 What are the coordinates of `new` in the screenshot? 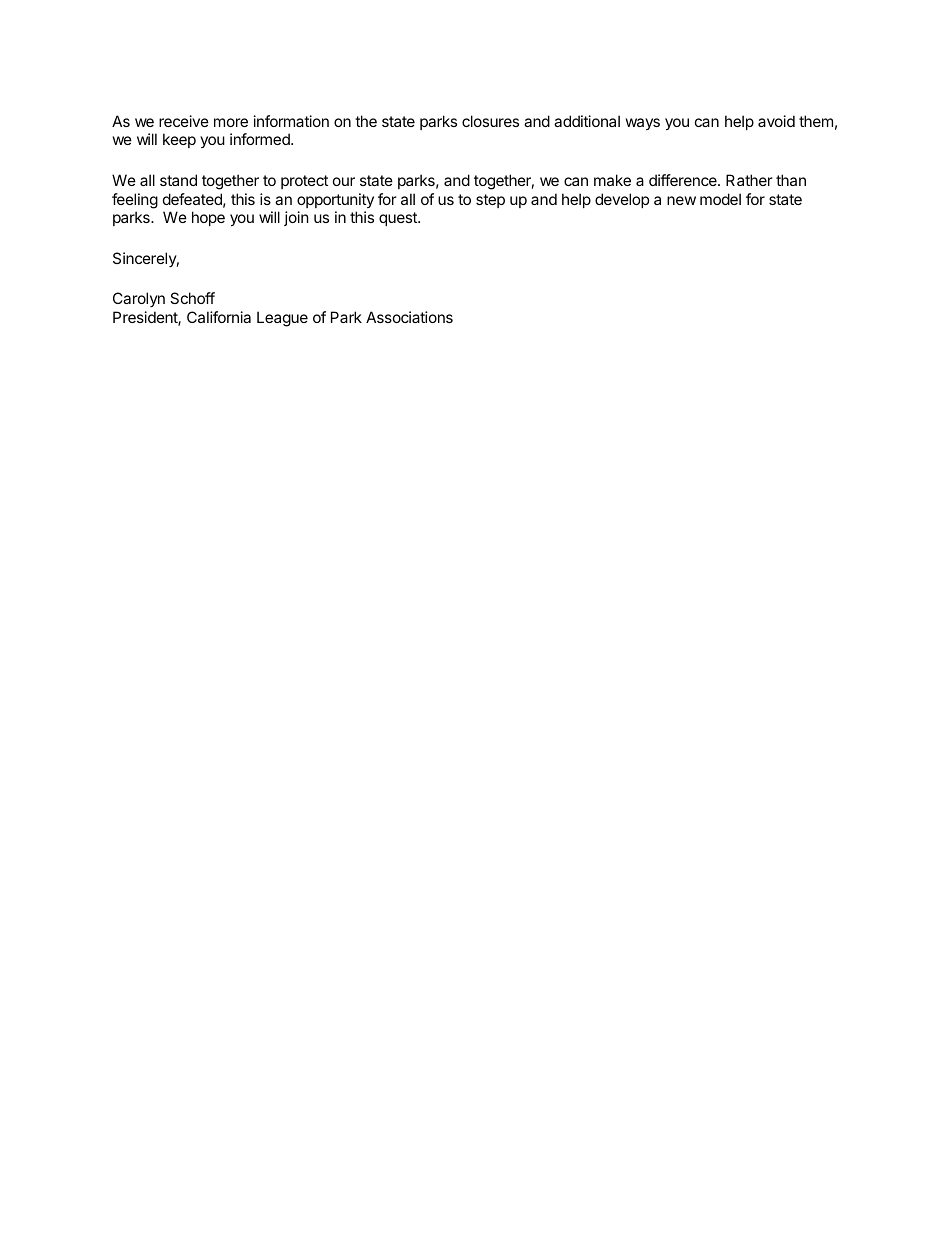 It's located at (681, 200).
